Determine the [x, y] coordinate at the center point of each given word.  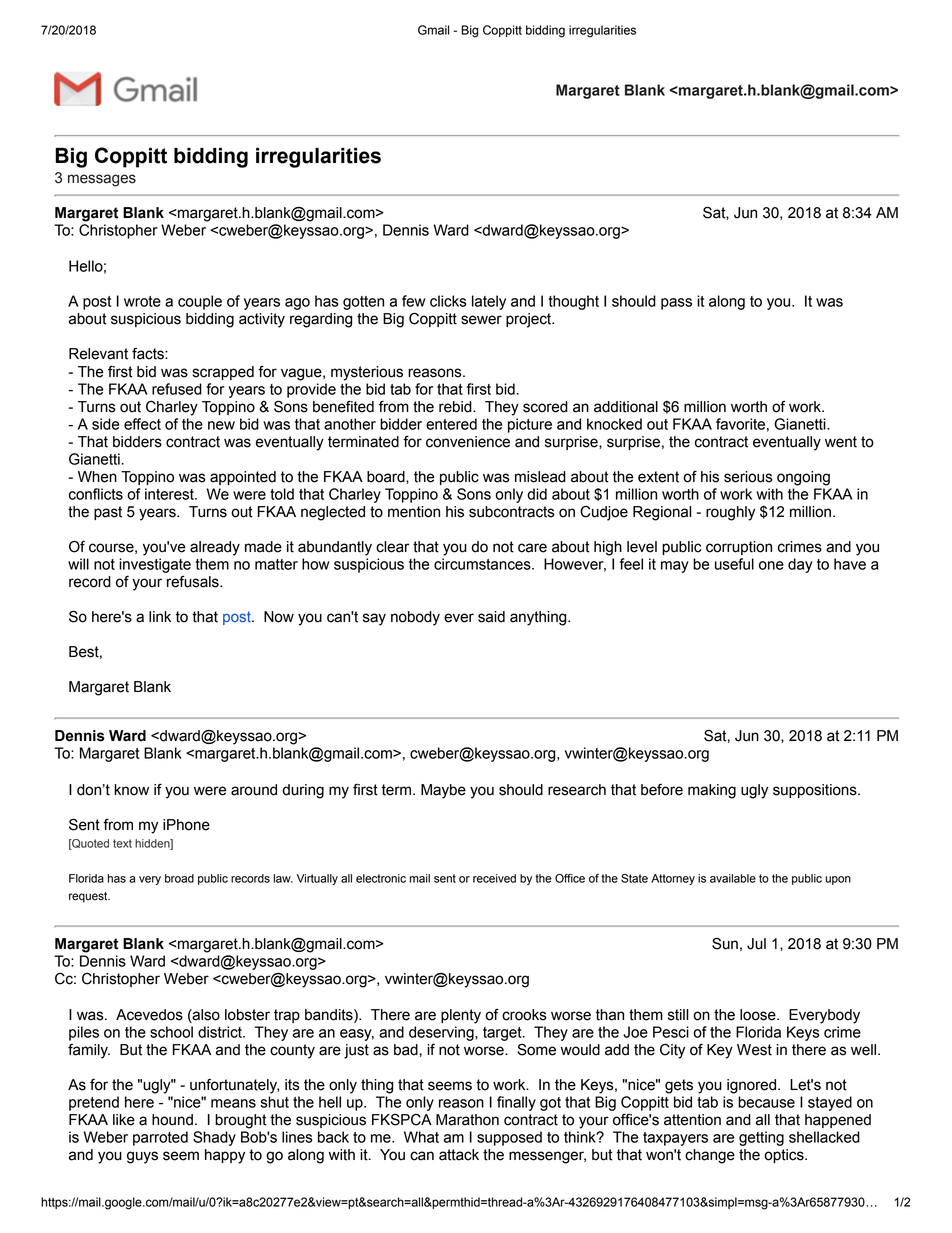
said [491, 617]
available [733, 878]
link [160, 616]
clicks [448, 301]
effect [142, 424]
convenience [468, 442]
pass [676, 304]
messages [102, 180]
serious [748, 477]
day [800, 565]
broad [179, 878]
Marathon [467, 1120]
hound [172, 1120]
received [494, 878]
